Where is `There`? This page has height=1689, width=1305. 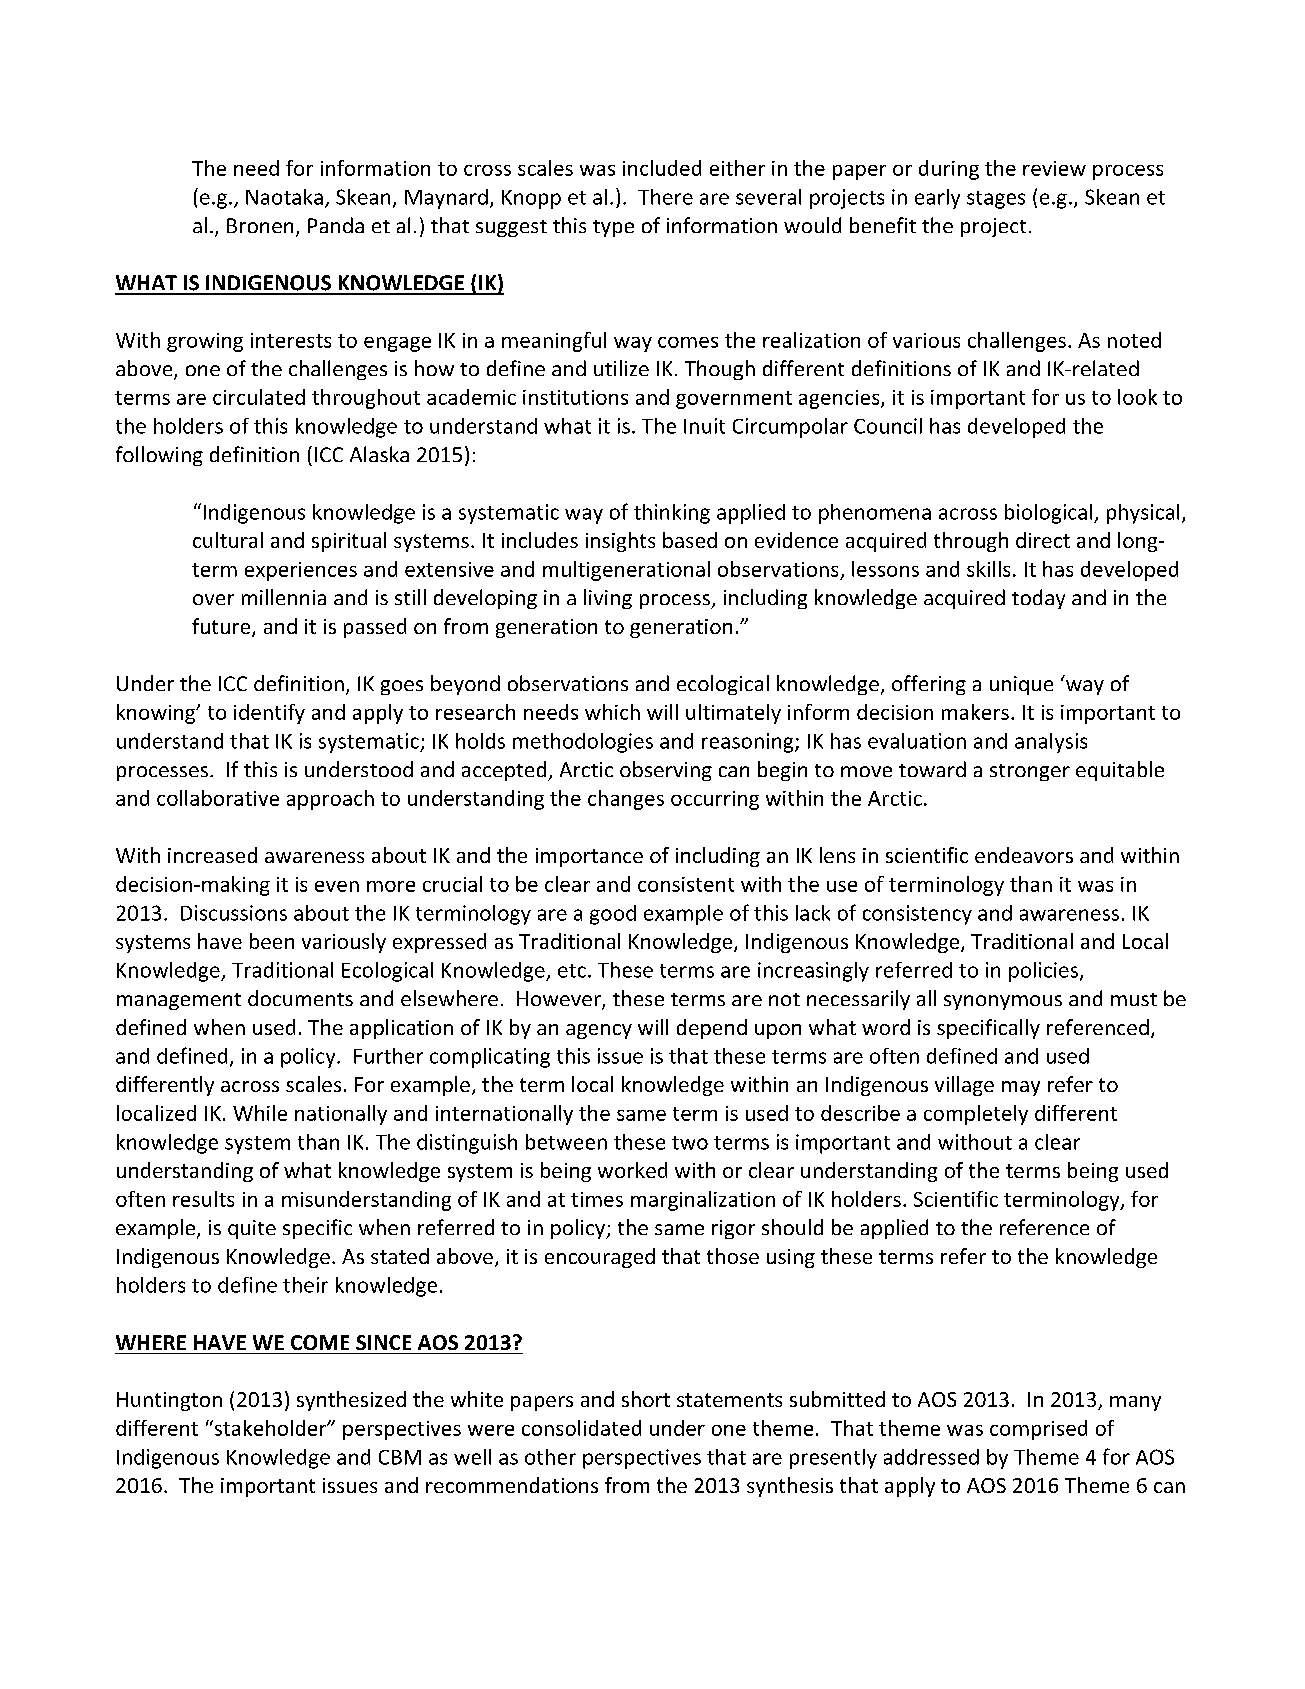
There is located at coordinates (665, 197).
